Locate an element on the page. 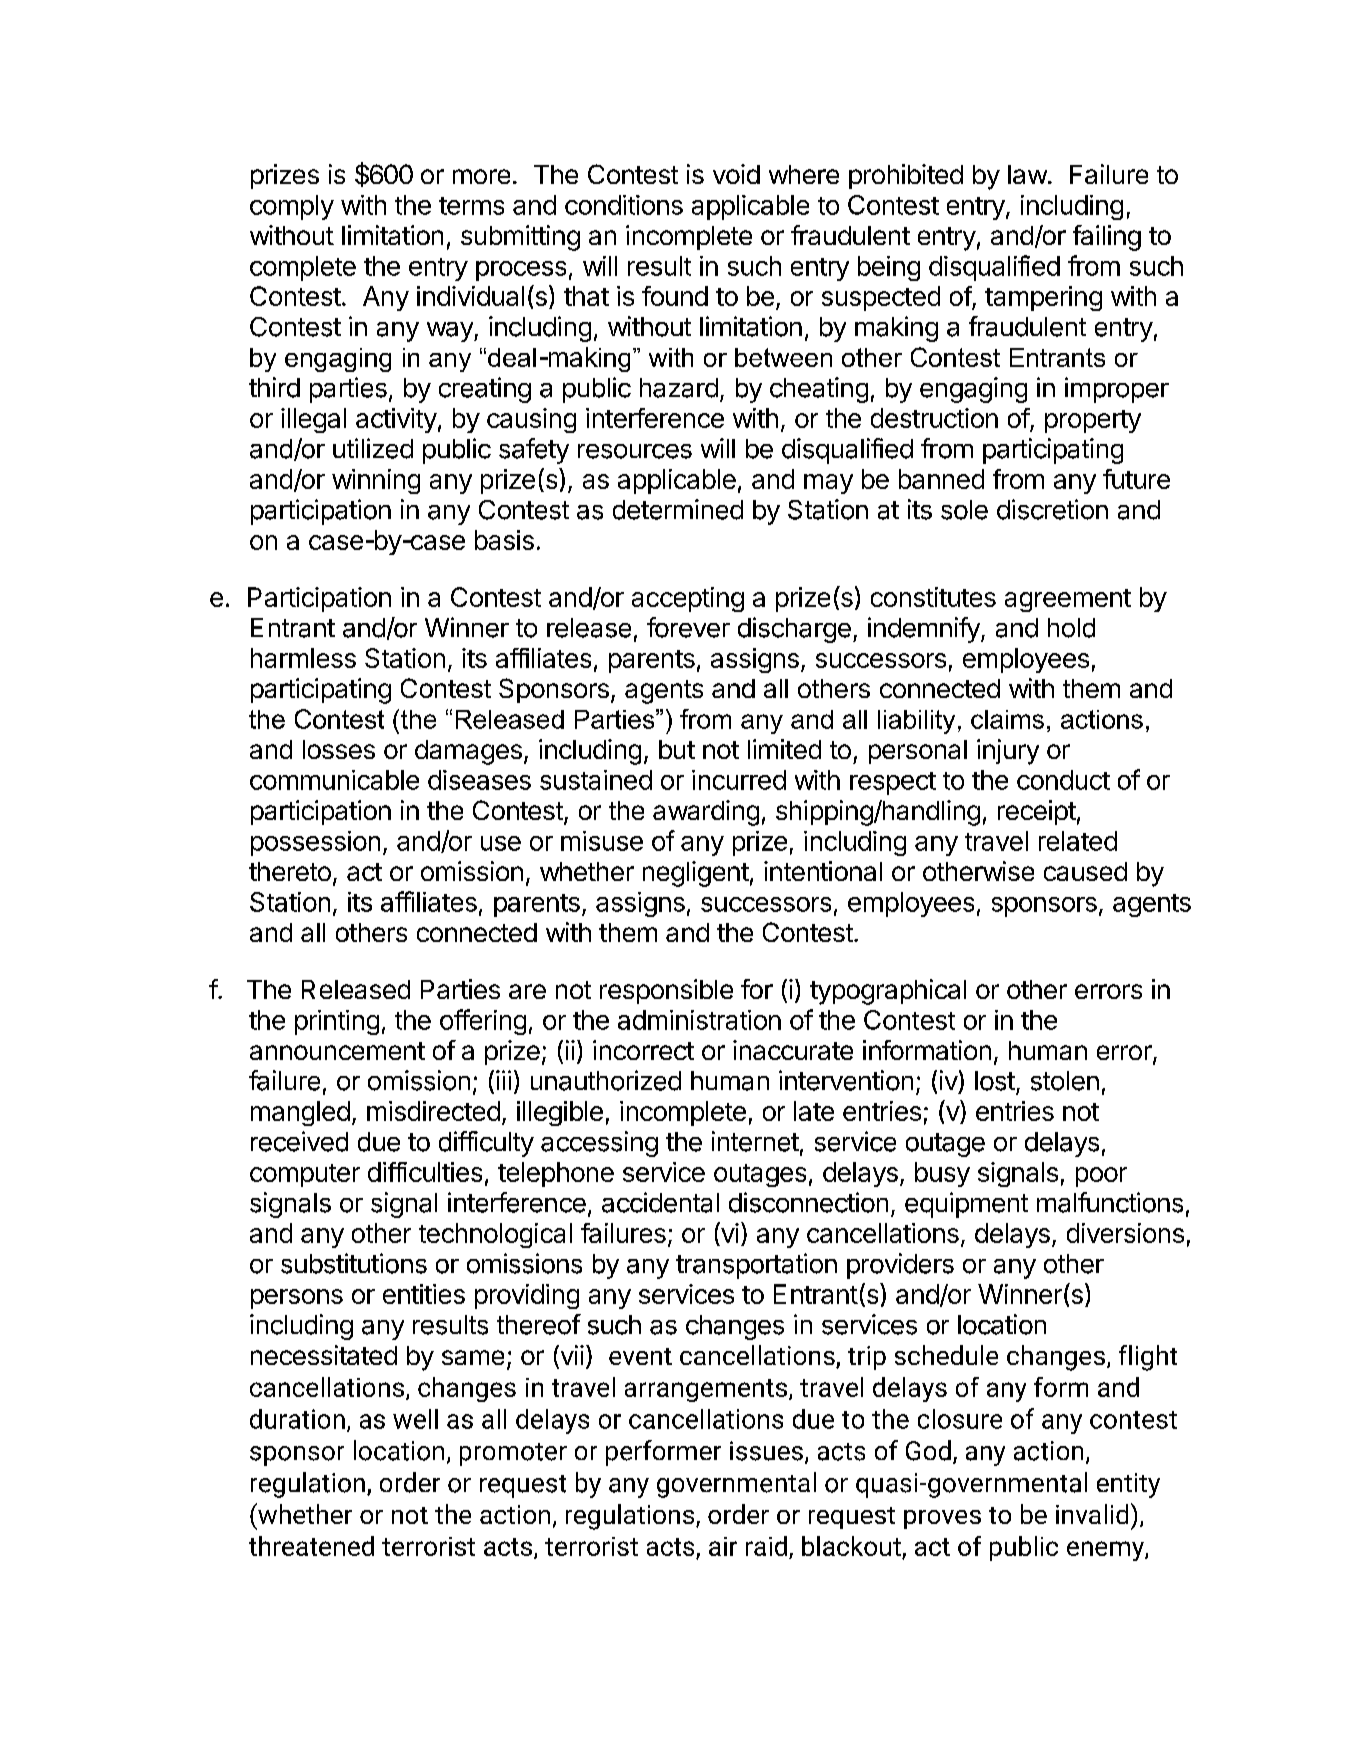 The width and height of the image is (1352, 1749). law is located at coordinates (1027, 174).
